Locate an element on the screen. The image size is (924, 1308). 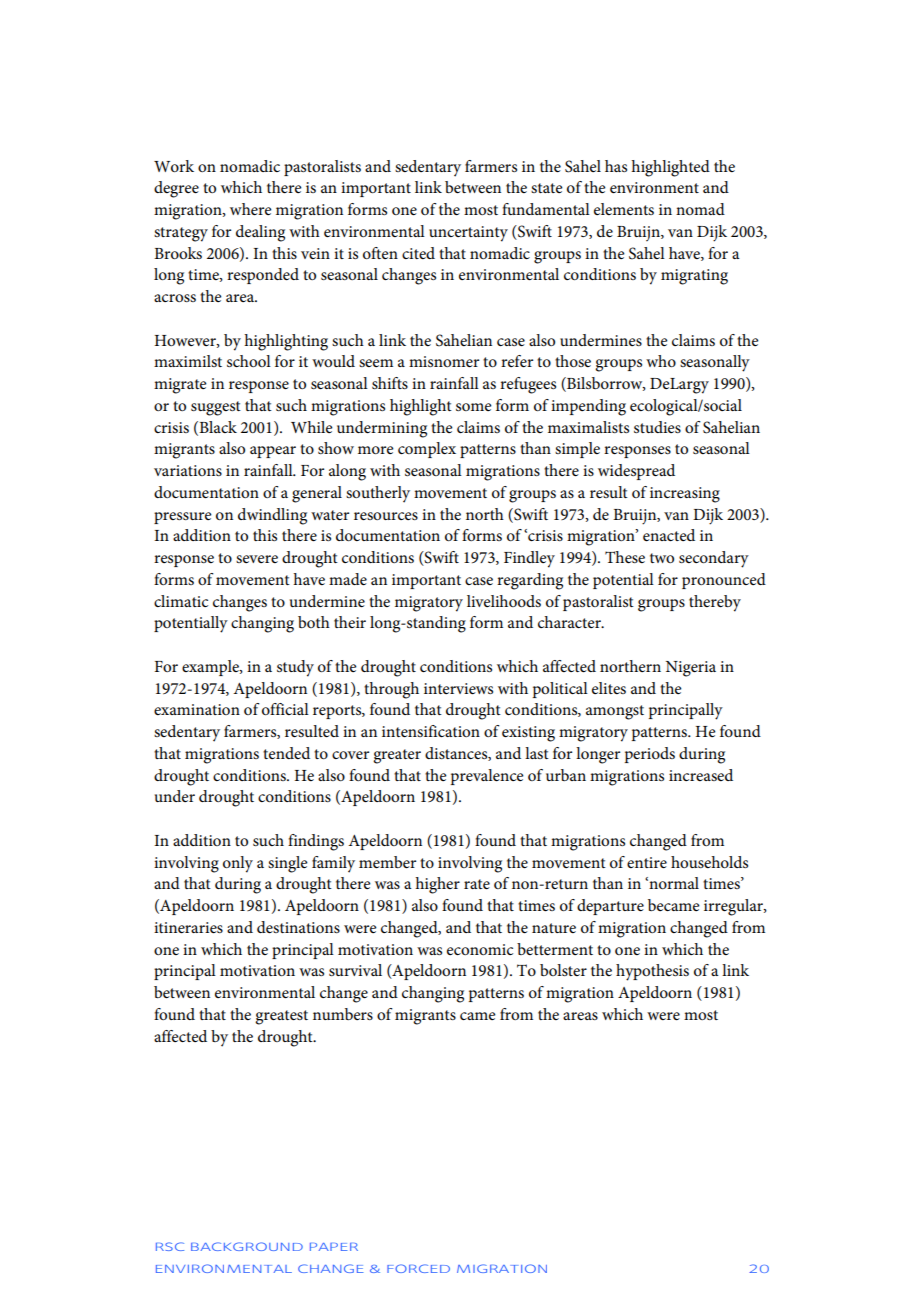
entire is located at coordinates (647, 862).
